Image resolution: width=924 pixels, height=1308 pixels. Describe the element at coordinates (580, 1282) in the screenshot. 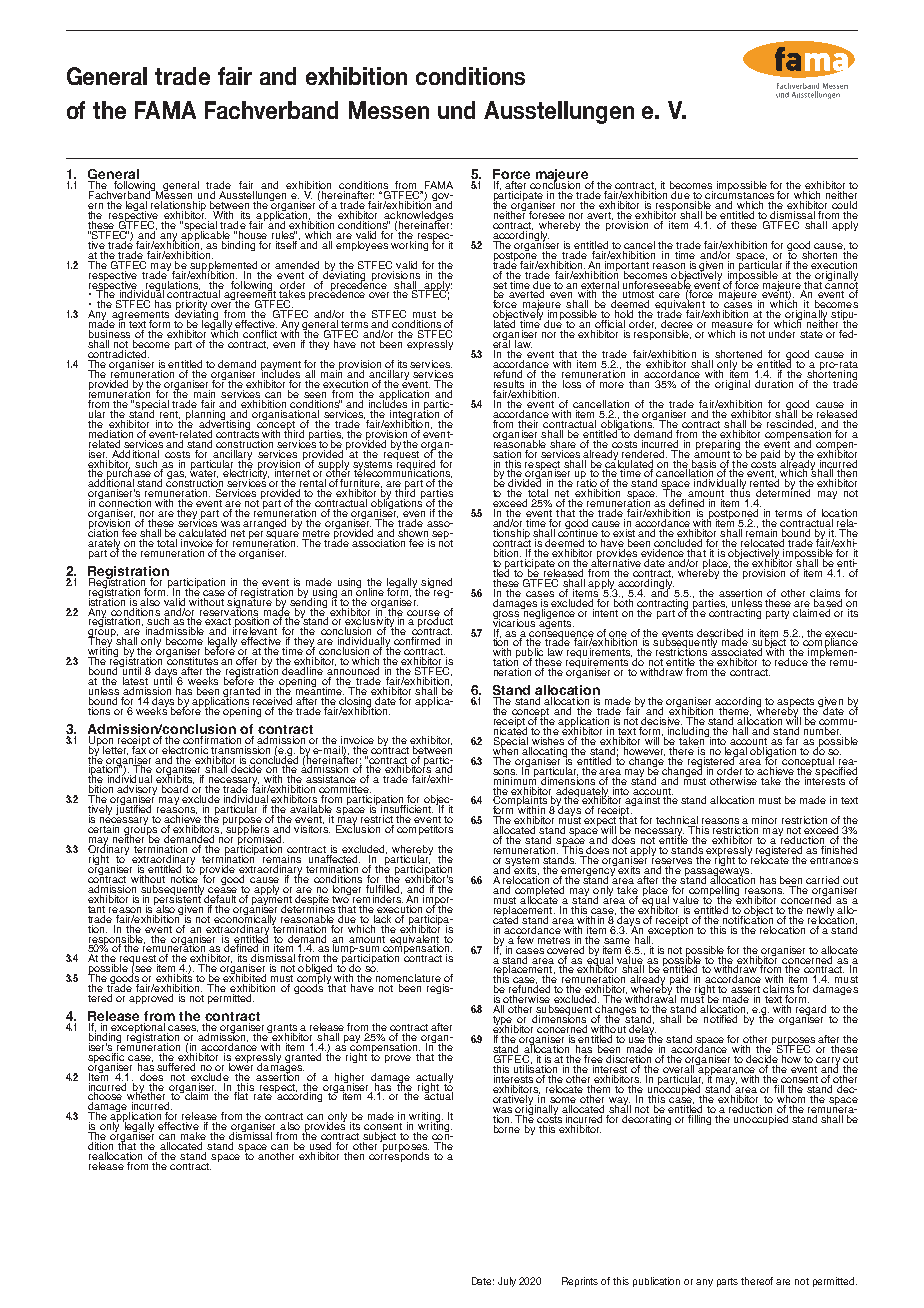

I see `Reprints` at that location.
